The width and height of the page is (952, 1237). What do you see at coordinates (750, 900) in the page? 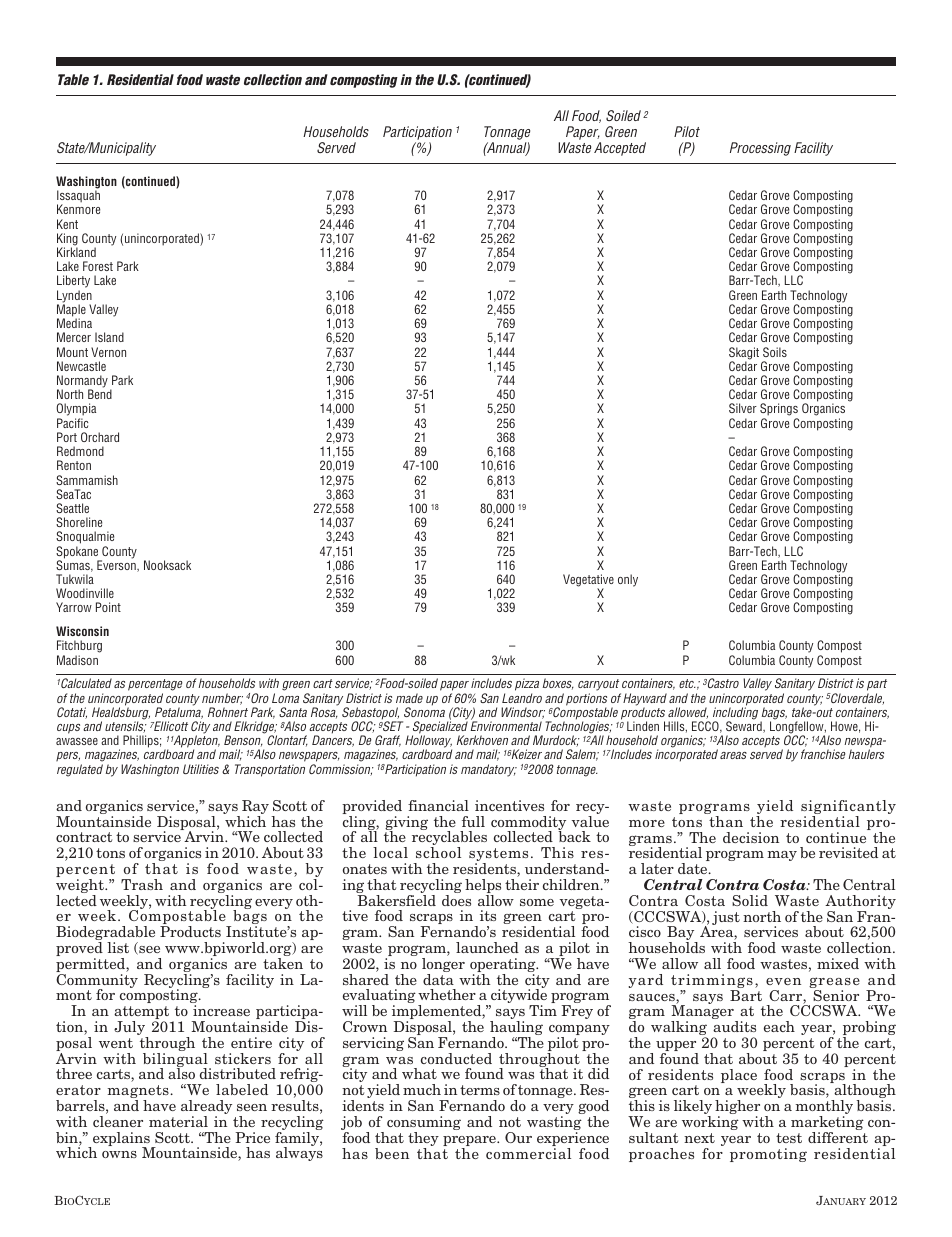
I see `Solid` at bounding box center [750, 900].
